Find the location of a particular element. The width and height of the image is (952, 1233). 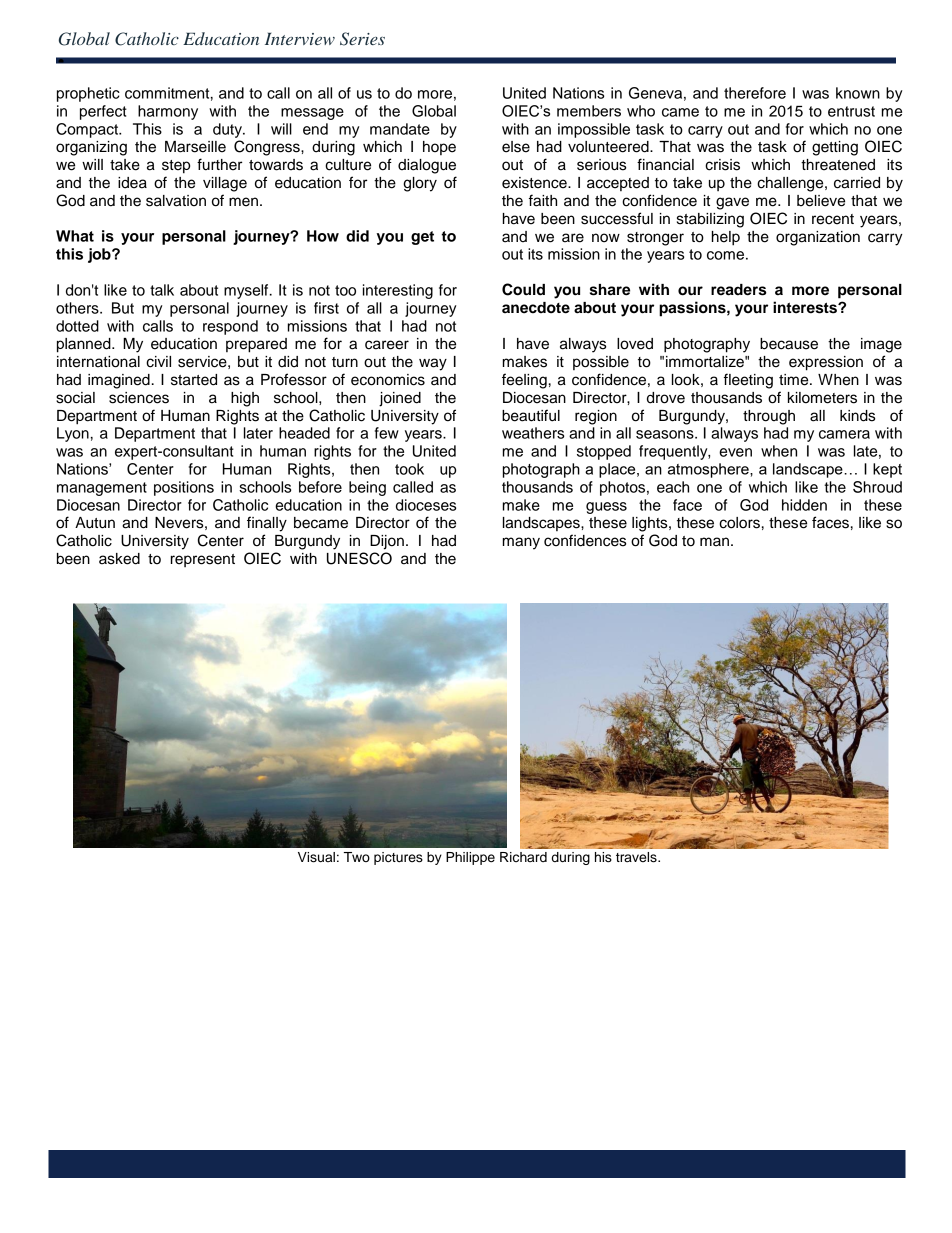

even is located at coordinates (735, 452).
